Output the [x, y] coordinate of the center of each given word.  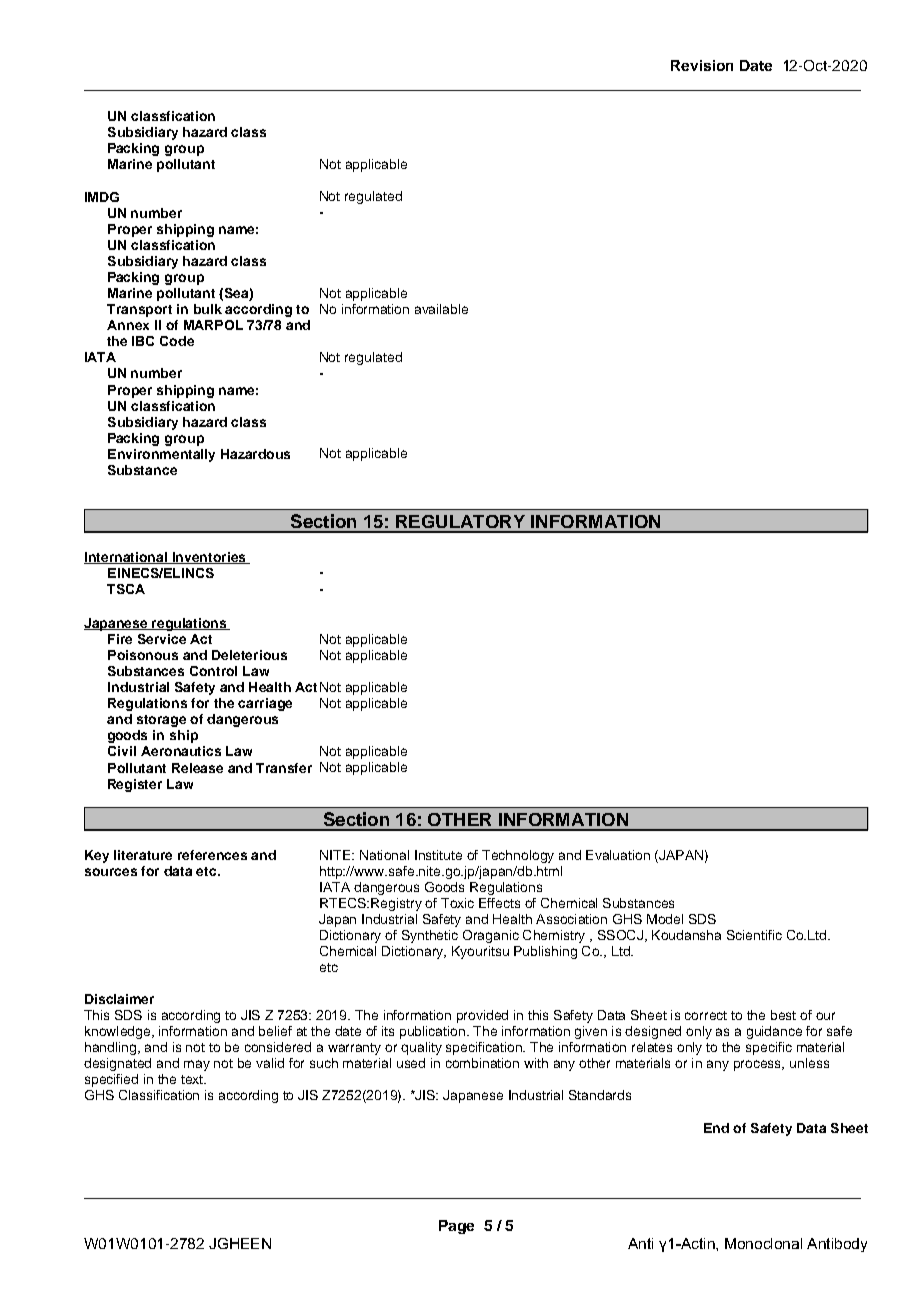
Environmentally [161, 455]
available [441, 309]
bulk [208, 309]
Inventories [209, 558]
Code [177, 341]
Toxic [457, 903]
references [212, 855]
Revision [702, 65]
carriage [265, 704]
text [193, 1079]
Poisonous [143, 655]
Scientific [754, 935]
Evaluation [618, 855]
